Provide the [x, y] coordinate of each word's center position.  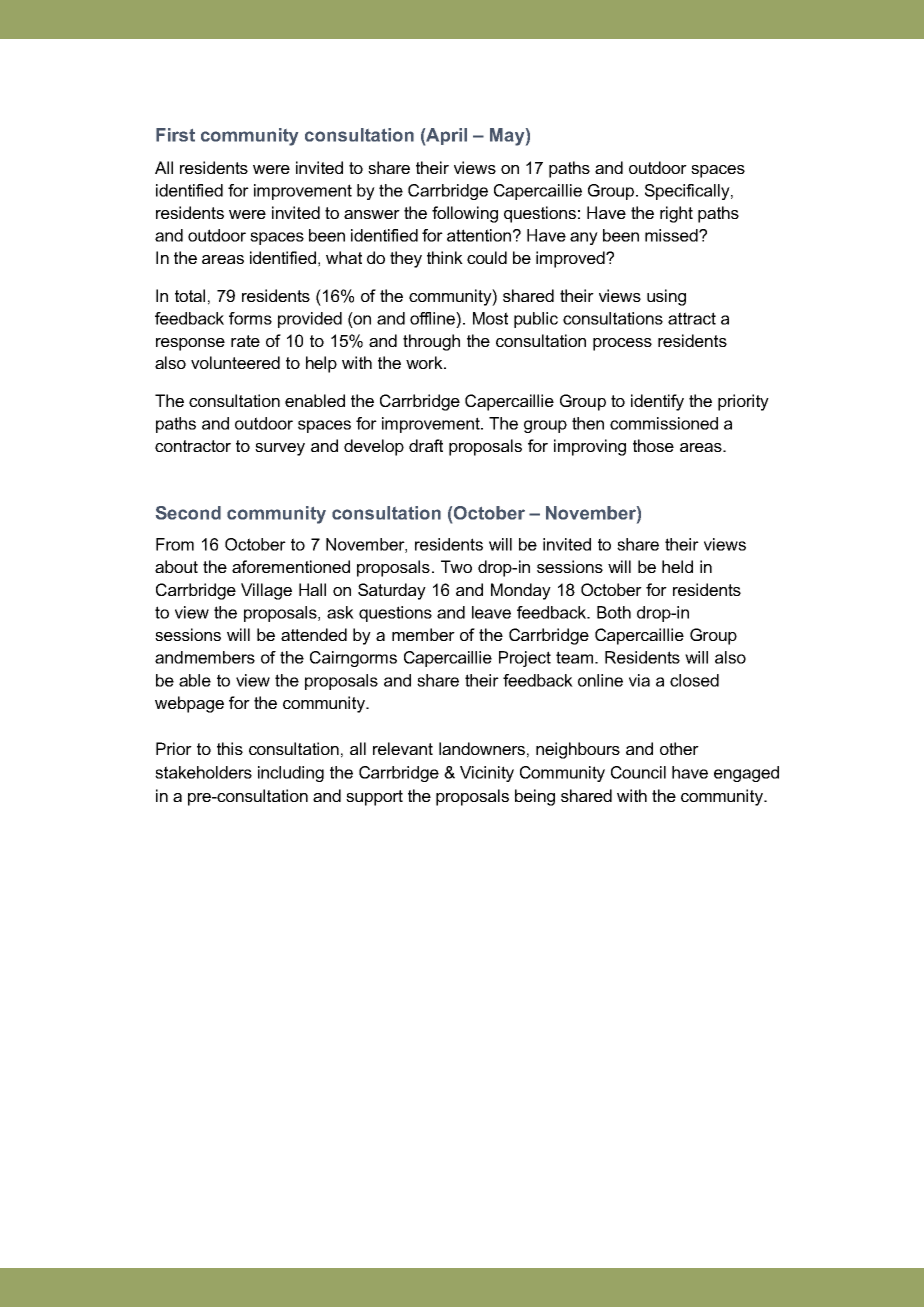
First [175, 135]
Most [490, 318]
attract [692, 318]
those [653, 445]
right [676, 214]
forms [250, 318]
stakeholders [203, 772]
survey [280, 449]
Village [266, 591]
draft [426, 445]
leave [491, 612]
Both [614, 612]
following [465, 214]
